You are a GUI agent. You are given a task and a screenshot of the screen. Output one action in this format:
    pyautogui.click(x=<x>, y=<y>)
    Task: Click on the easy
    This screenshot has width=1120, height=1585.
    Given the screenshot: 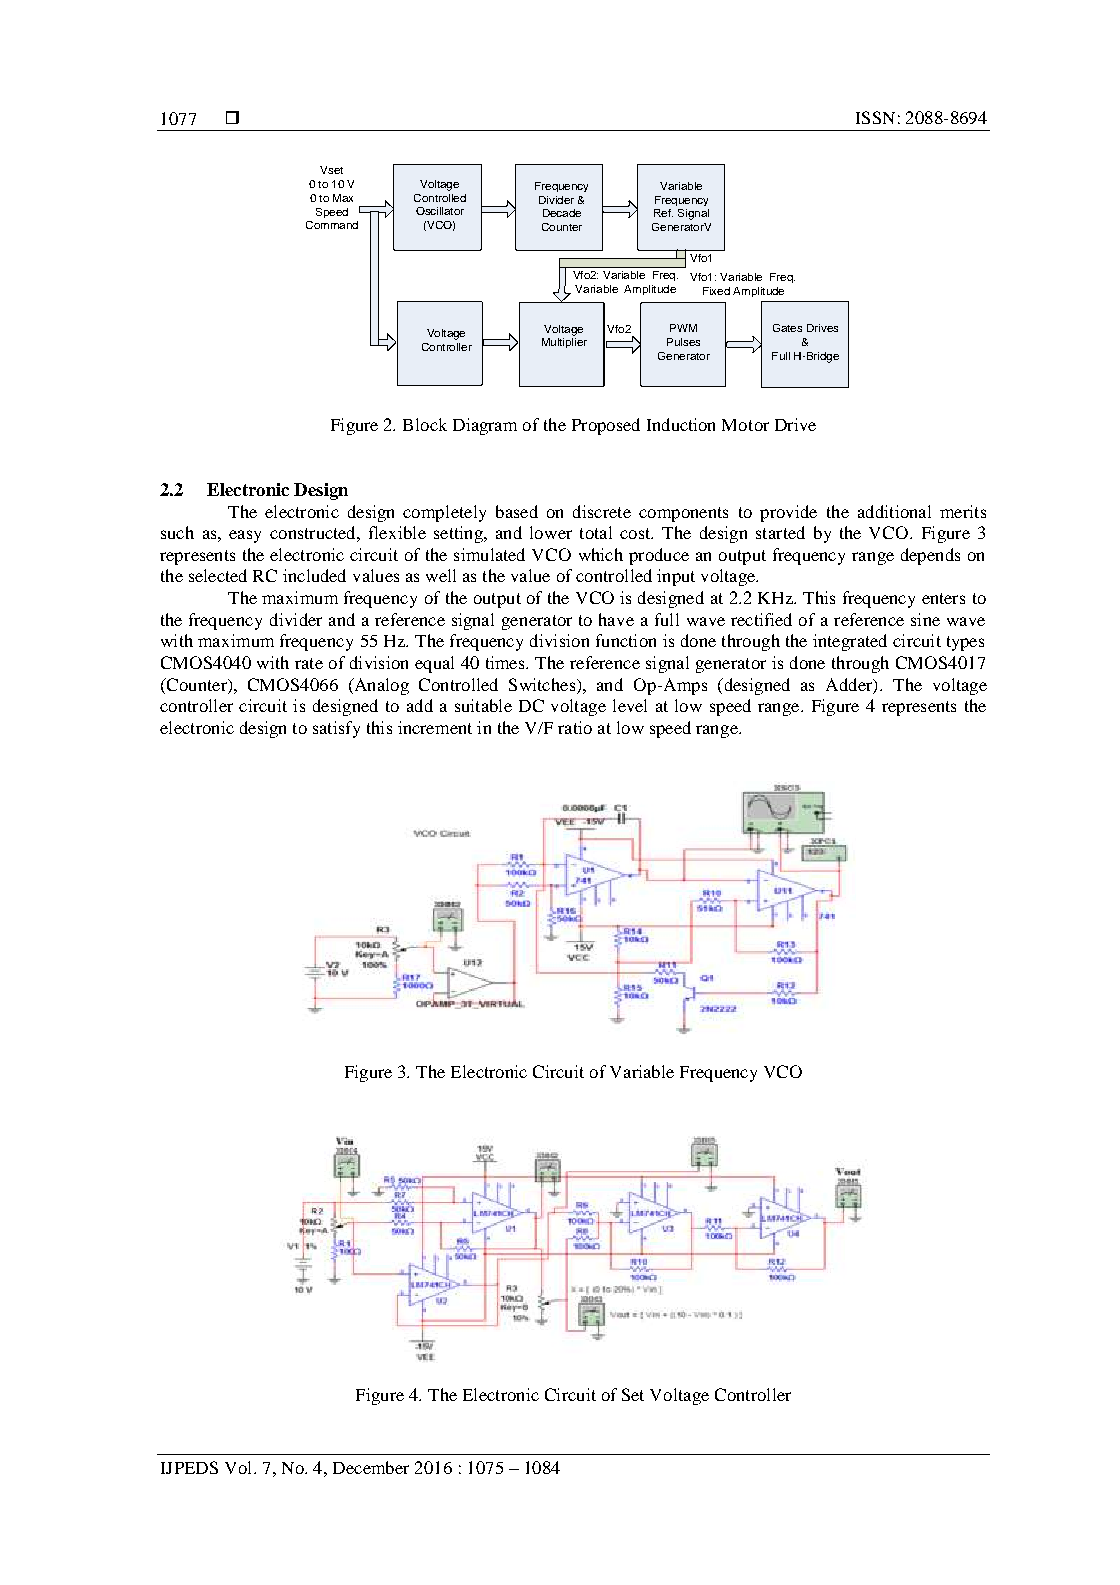 What is the action you would take?
    pyautogui.click(x=245, y=536)
